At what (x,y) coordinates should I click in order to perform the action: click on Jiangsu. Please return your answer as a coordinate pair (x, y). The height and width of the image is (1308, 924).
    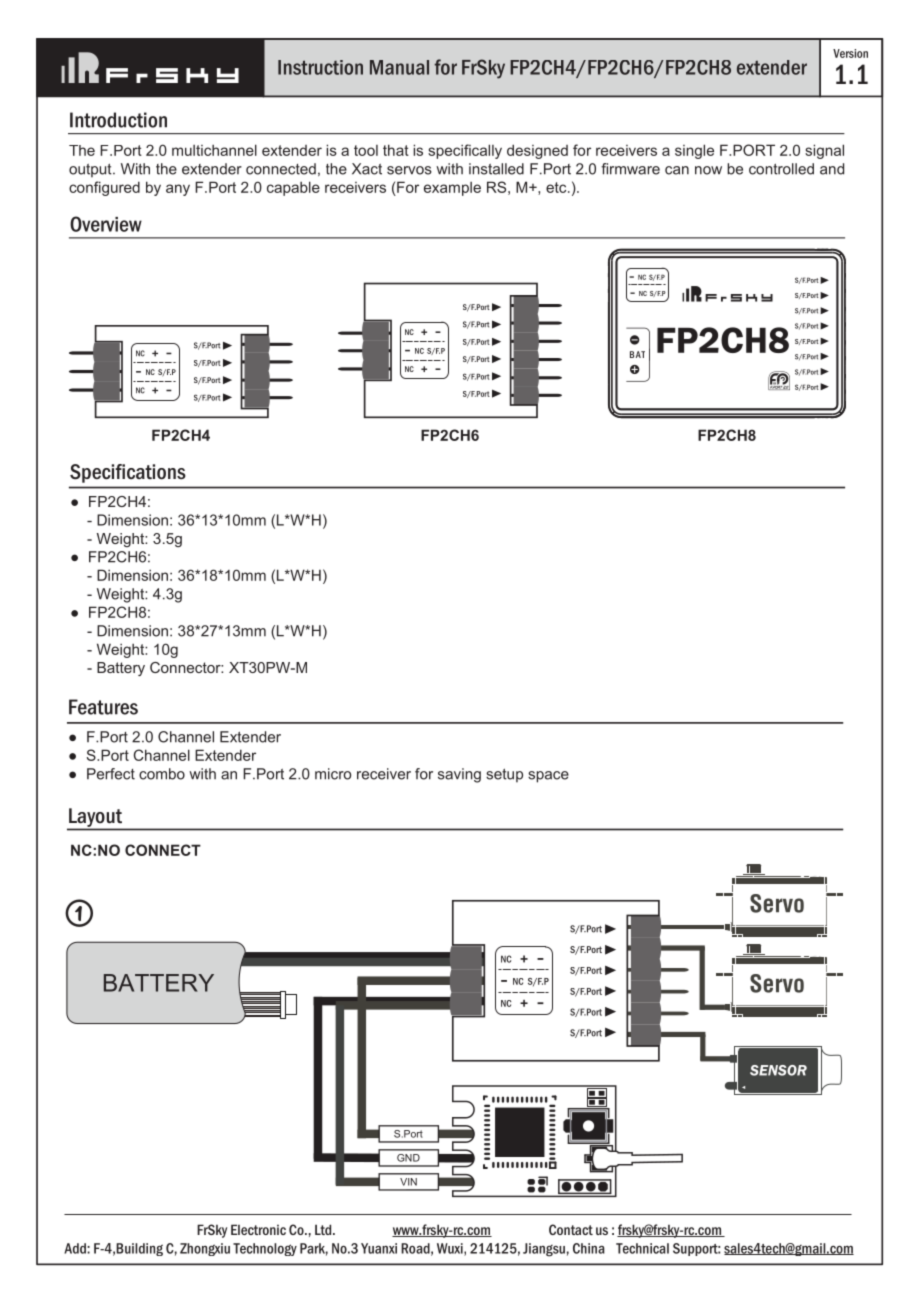
    Looking at the image, I should click on (544, 1250).
